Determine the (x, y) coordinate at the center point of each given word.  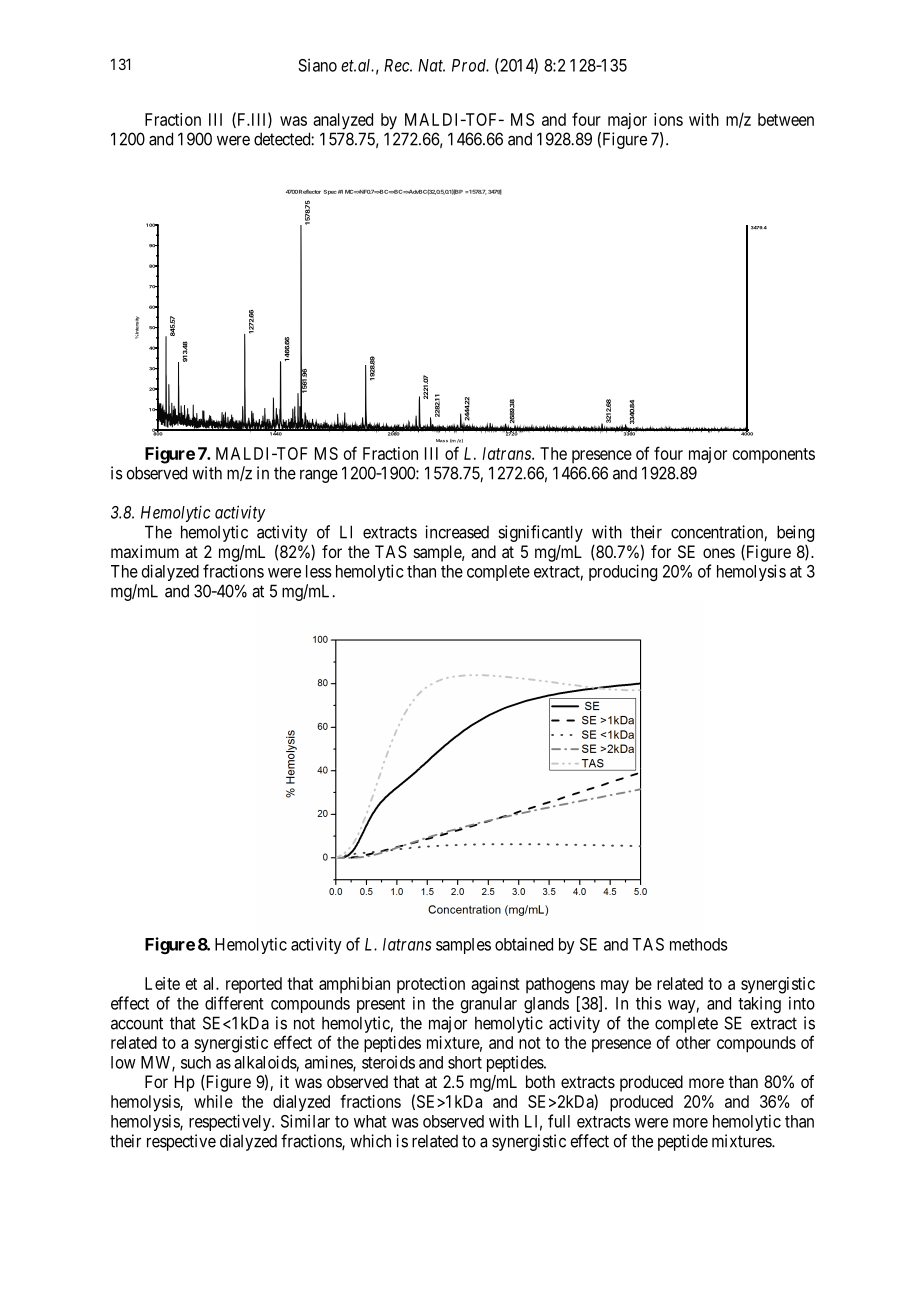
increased (457, 532)
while (213, 1101)
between (786, 119)
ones (719, 553)
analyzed (343, 121)
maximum (145, 551)
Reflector (310, 191)
